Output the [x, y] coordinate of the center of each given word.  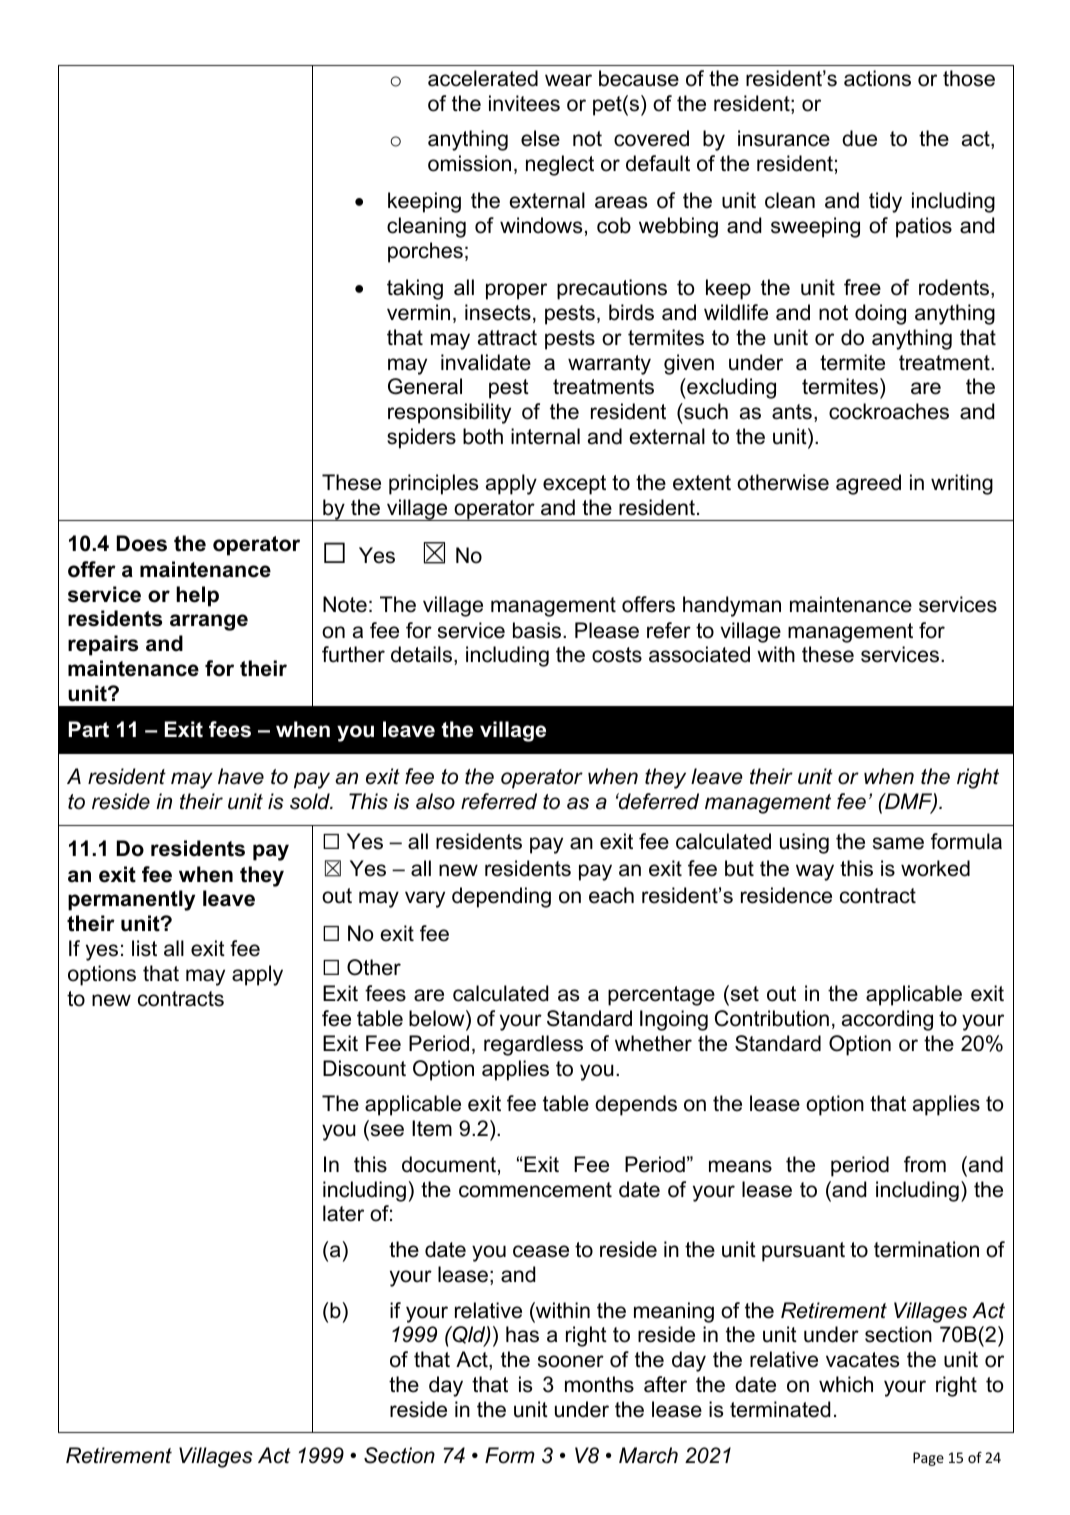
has [522, 1334]
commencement [535, 1190]
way [815, 872]
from [925, 1164]
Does [142, 543]
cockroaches [889, 411]
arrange [209, 622]
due [859, 138]
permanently [131, 900]
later [343, 1213]
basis [538, 630]
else [540, 138]
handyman [732, 606]
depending [501, 897]
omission [469, 163]
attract [507, 338]
